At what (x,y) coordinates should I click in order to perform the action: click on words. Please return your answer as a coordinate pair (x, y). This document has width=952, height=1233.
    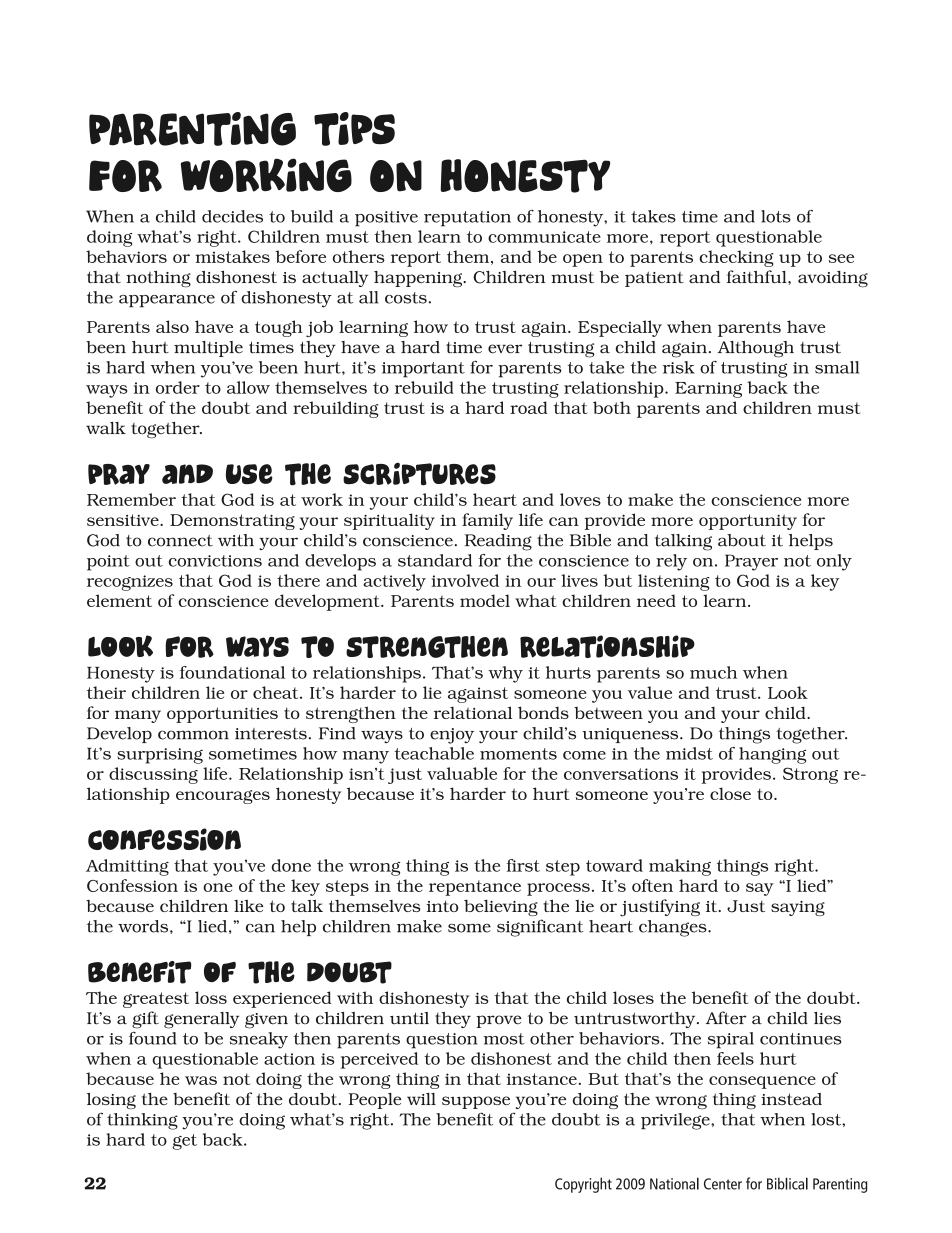
    Looking at the image, I should click on (144, 926).
